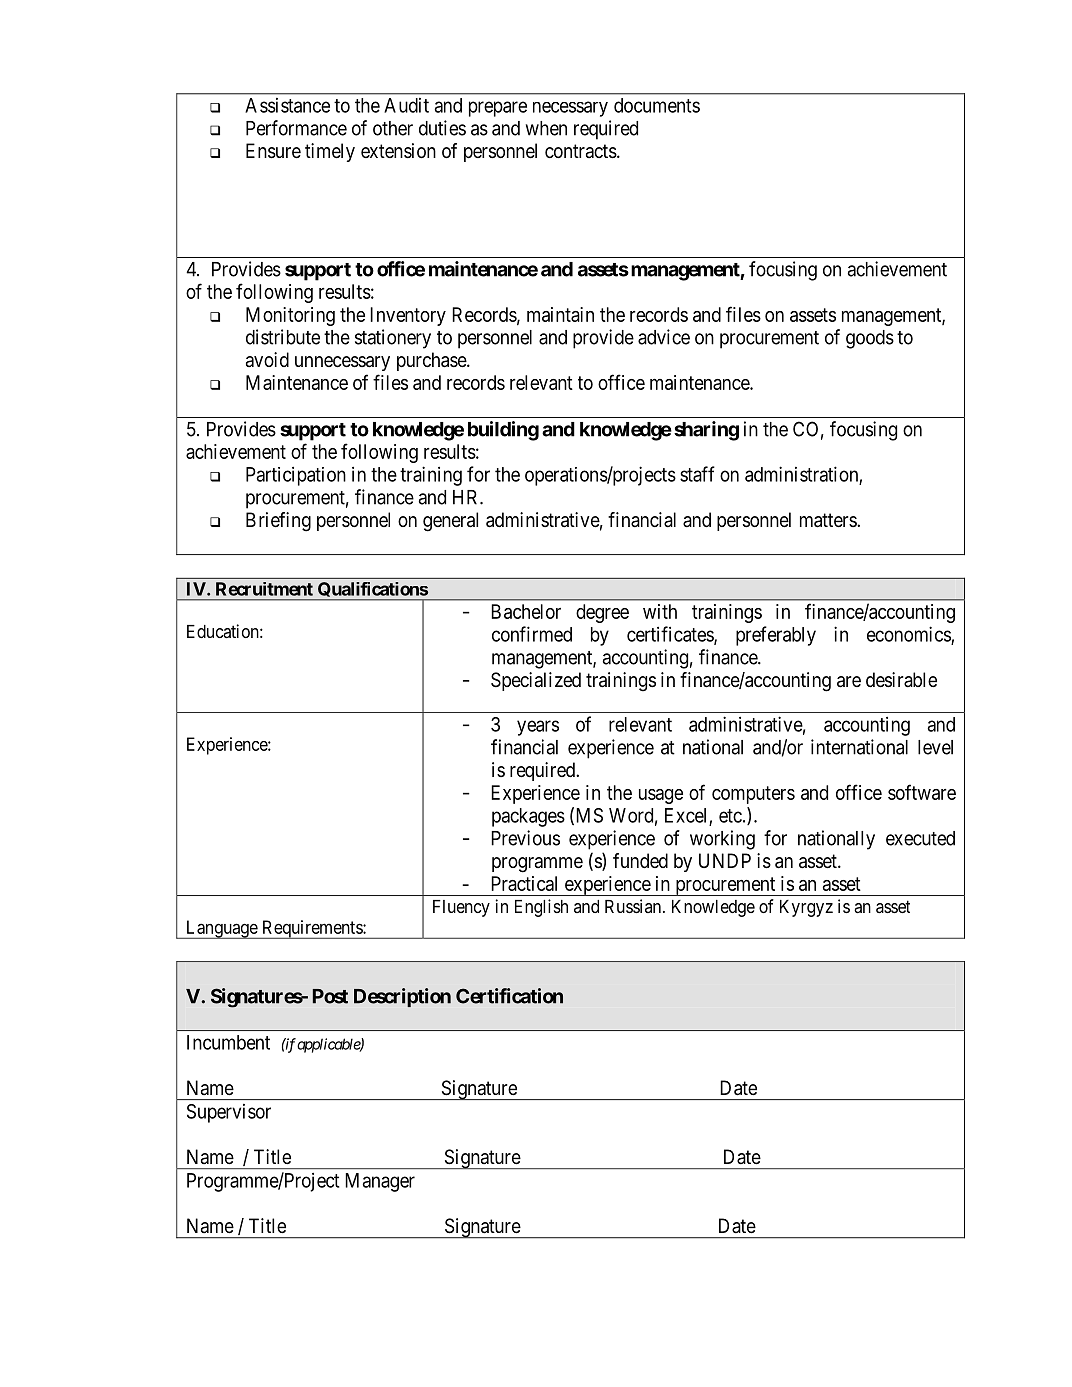  What do you see at coordinates (581, 151) in the screenshot?
I see `contracts` at bounding box center [581, 151].
